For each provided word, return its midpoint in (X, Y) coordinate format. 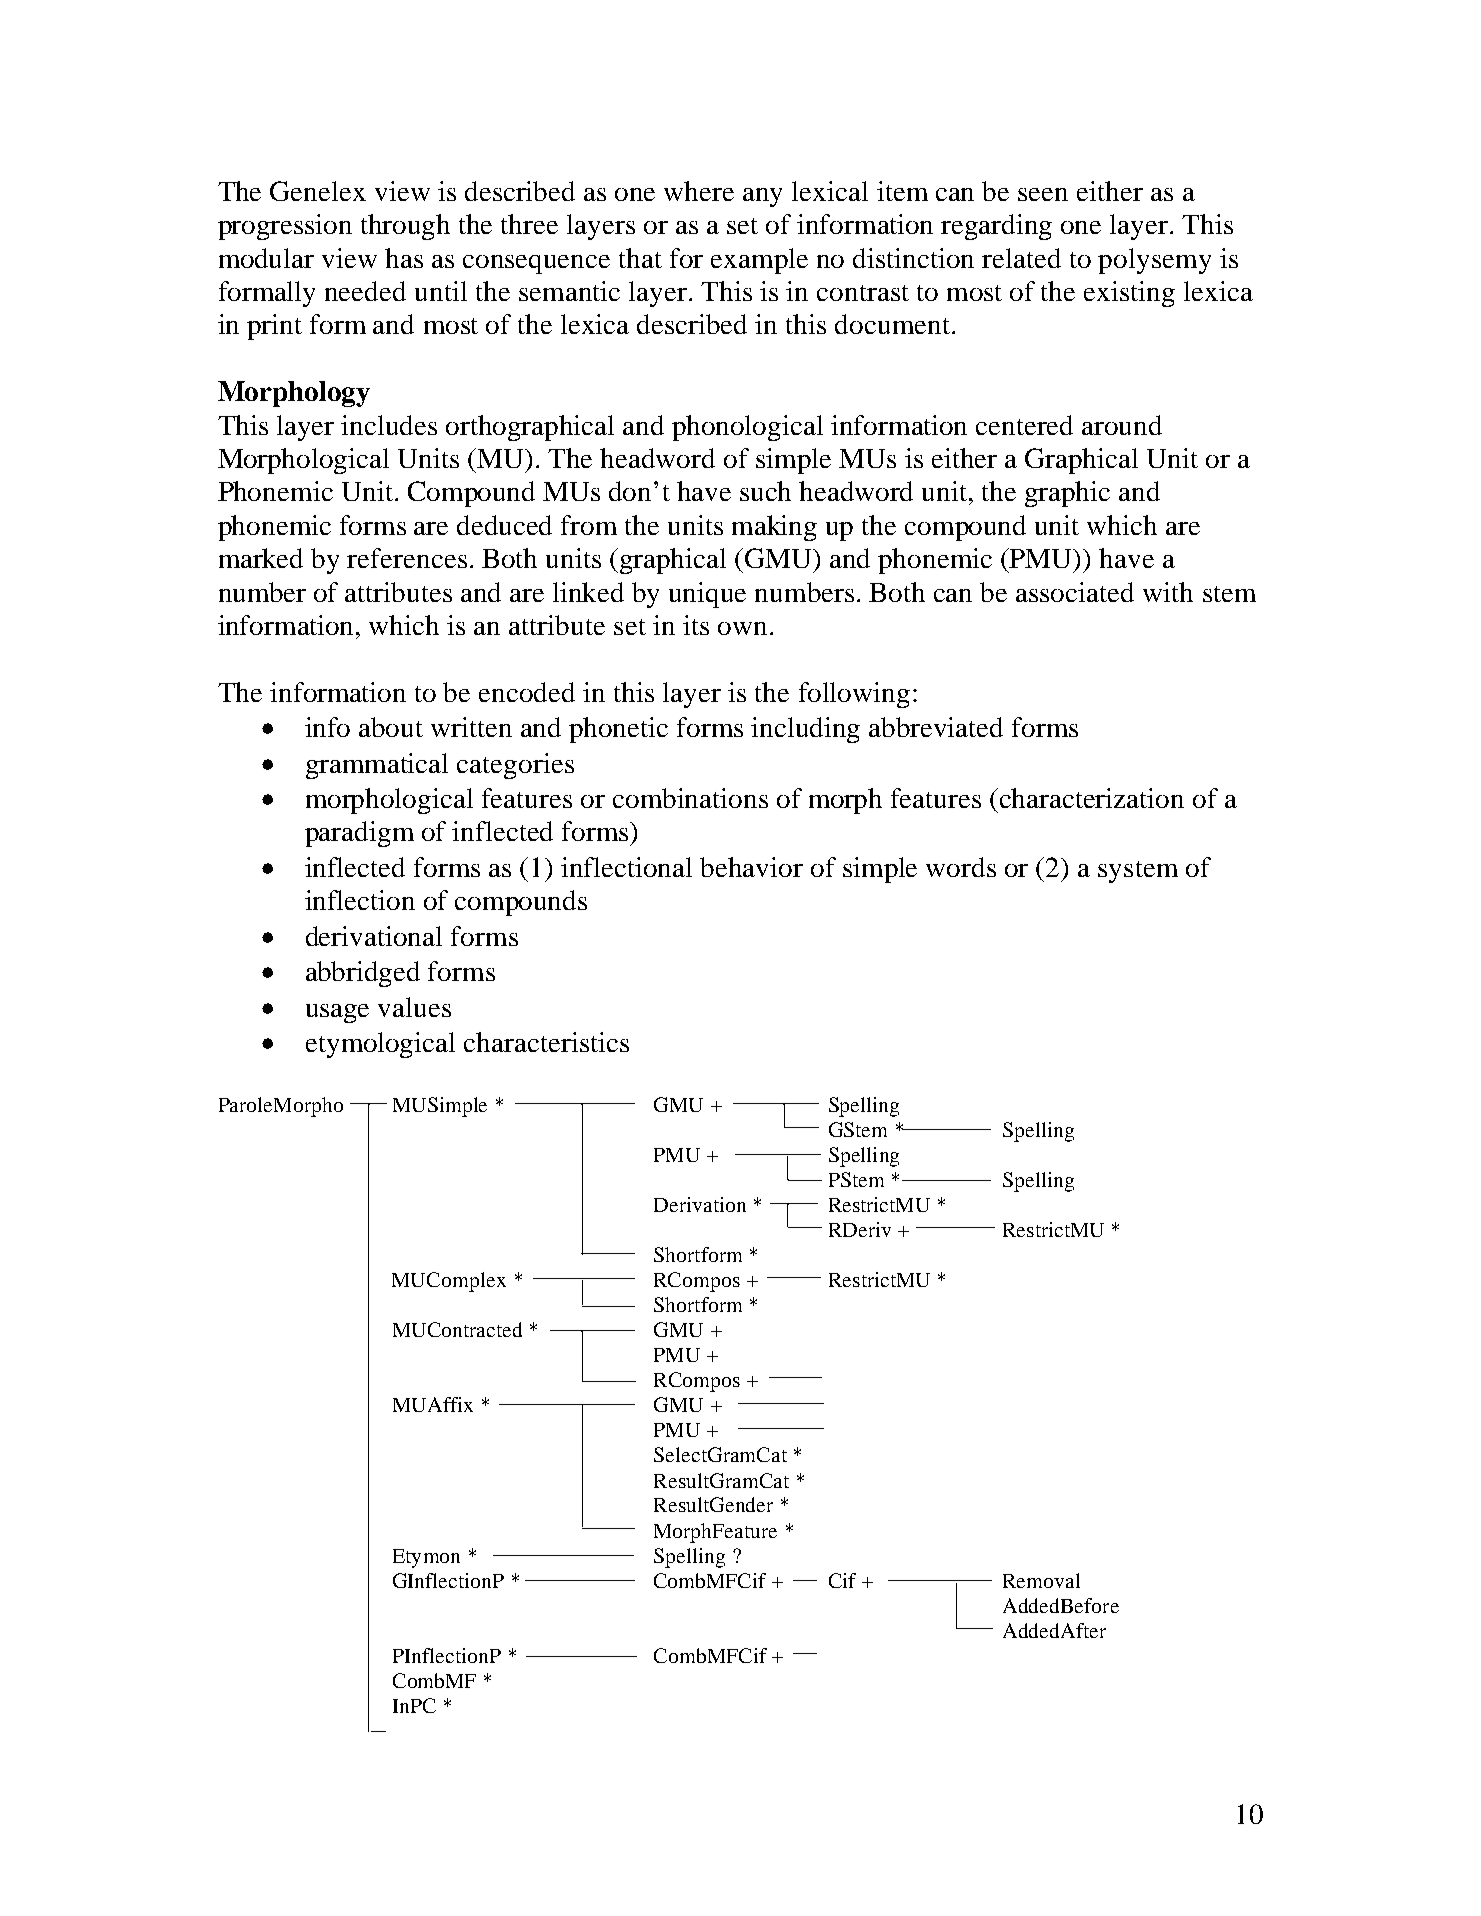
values (414, 1007)
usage (337, 1013)
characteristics (546, 1042)
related (1021, 258)
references (407, 558)
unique (707, 595)
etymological (380, 1045)
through (405, 227)
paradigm (359, 834)
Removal (1041, 1580)
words (961, 867)
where (699, 191)
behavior (751, 867)
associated (1075, 592)
